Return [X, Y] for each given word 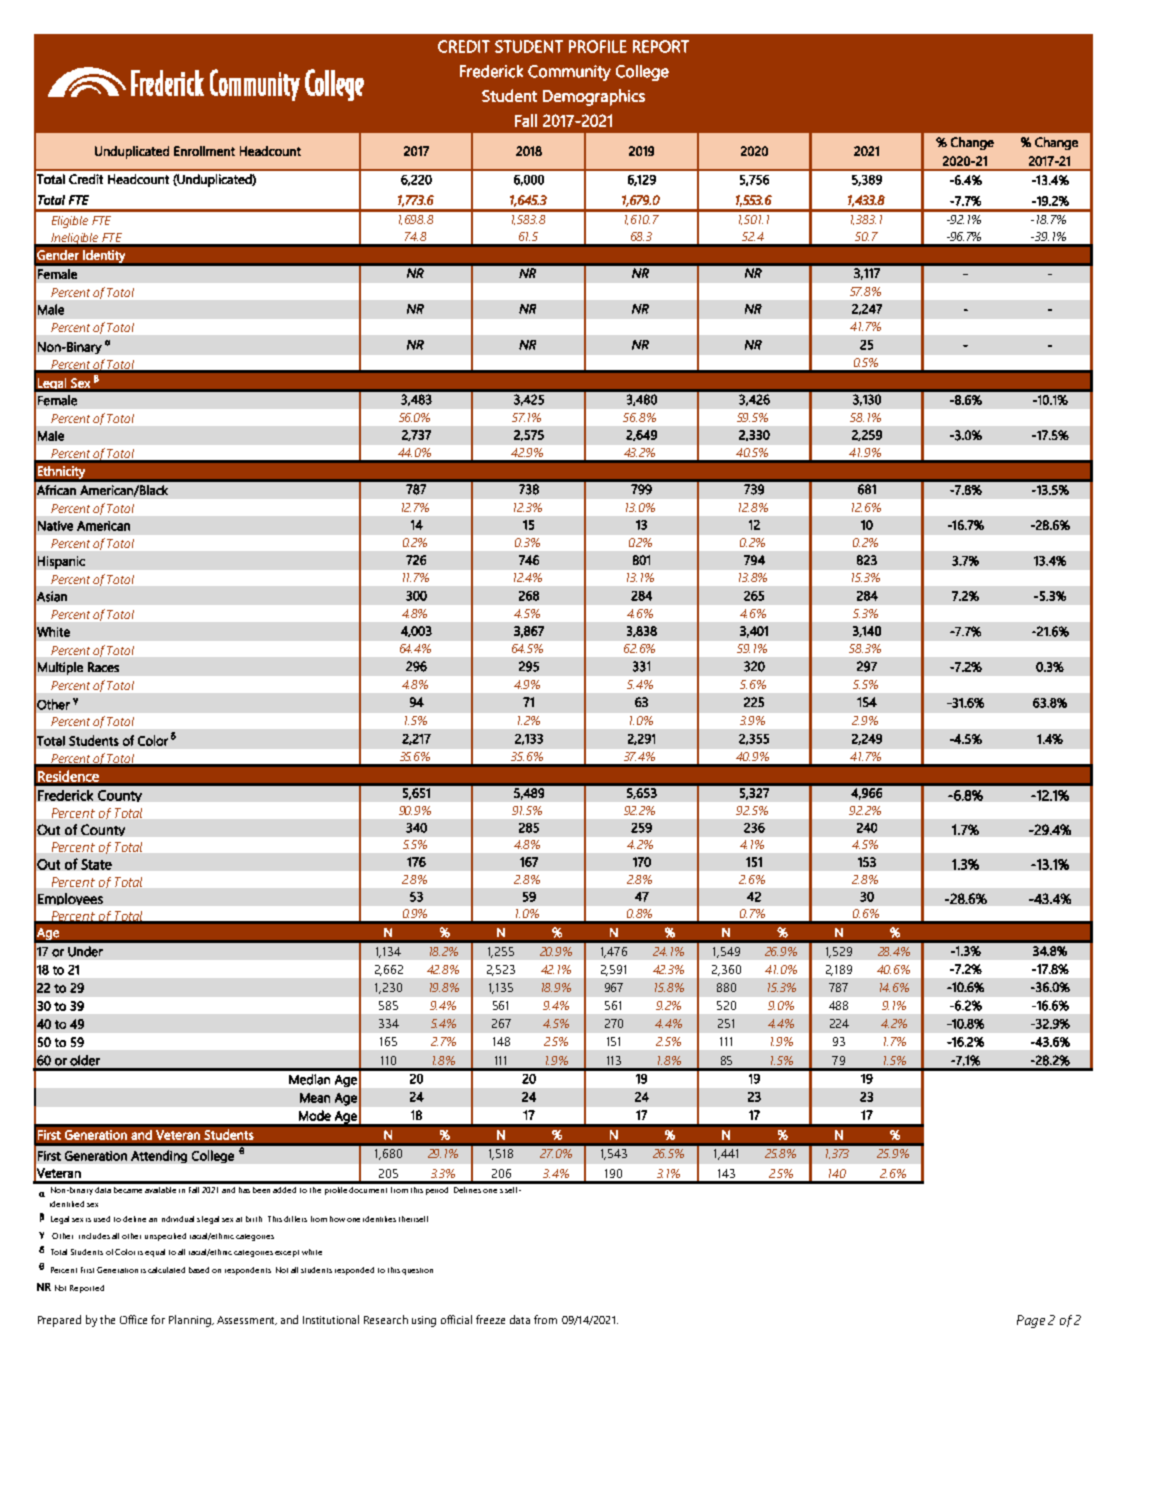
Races [103, 667]
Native [55, 526]
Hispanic [61, 562]
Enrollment [204, 151]
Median [309, 1079]
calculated [166, 1270]
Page [1031, 1321]
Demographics [594, 97]
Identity [104, 256]
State [96, 864]
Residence [68, 776]
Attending [159, 1156]
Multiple [60, 668]
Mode [315, 1115]
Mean [315, 1098]
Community [569, 73]
